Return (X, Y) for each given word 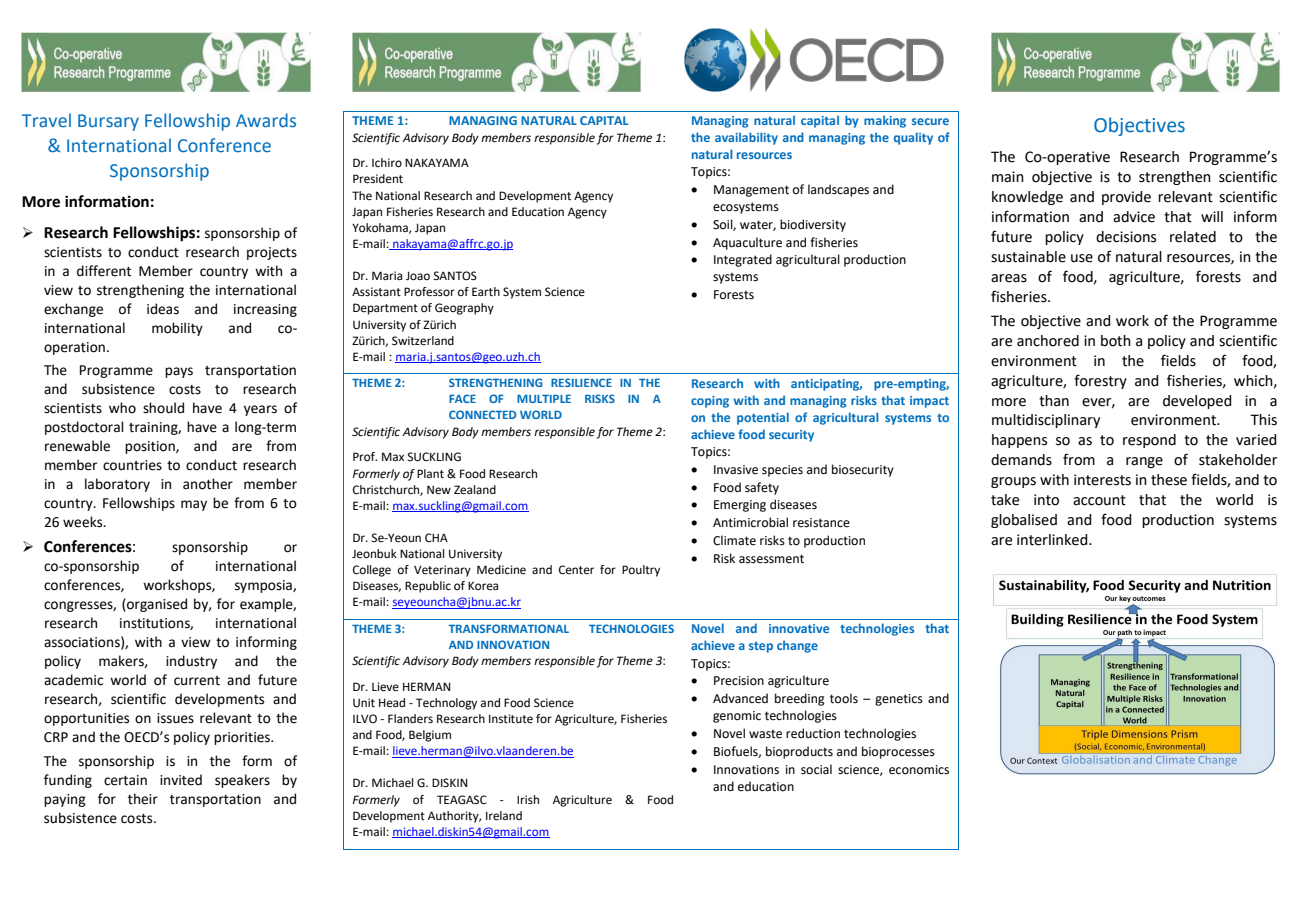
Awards (266, 120)
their (143, 799)
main (1008, 177)
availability (746, 138)
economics (919, 770)
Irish (528, 799)
